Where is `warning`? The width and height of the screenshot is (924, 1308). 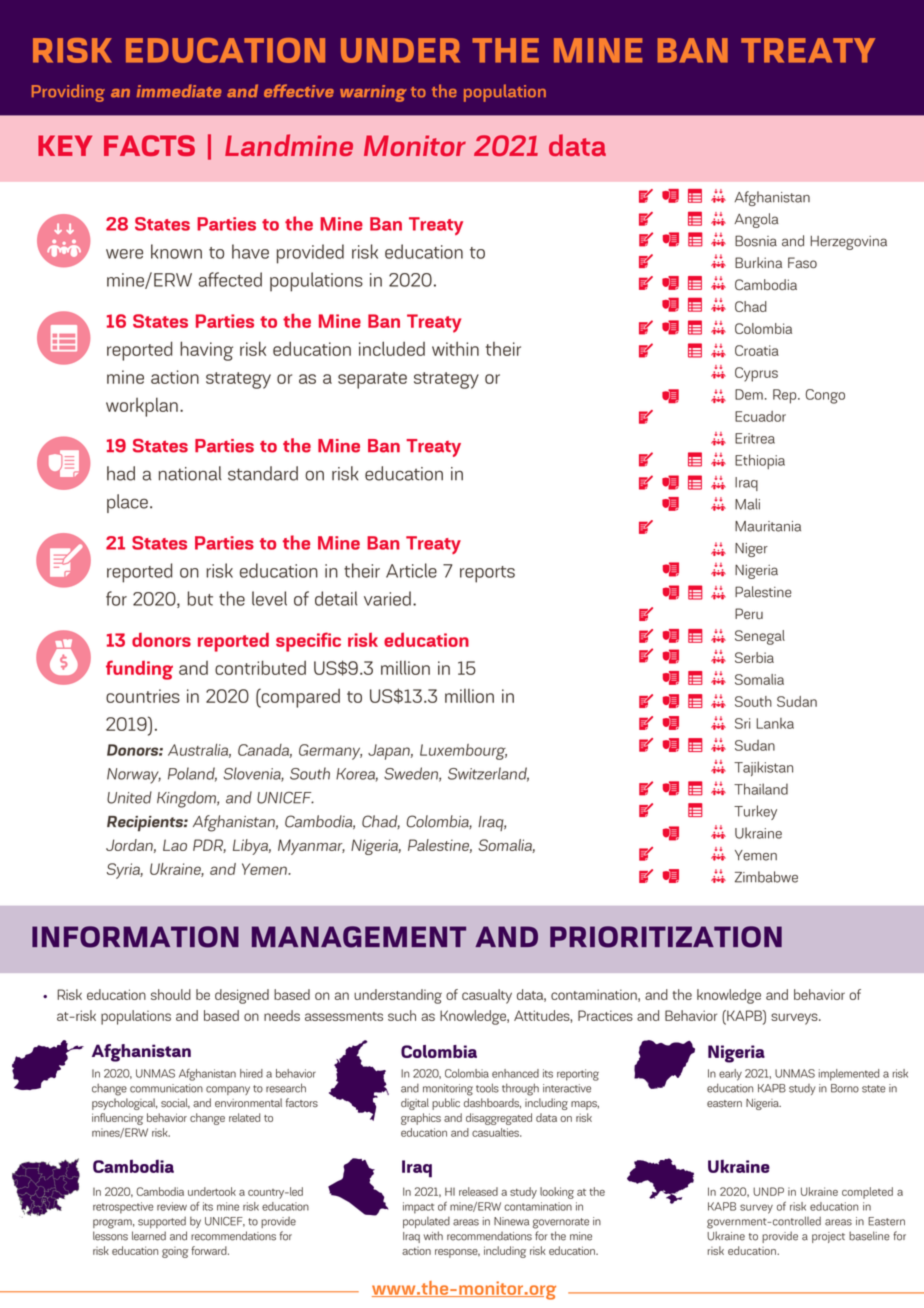 warning is located at coordinates (373, 93).
